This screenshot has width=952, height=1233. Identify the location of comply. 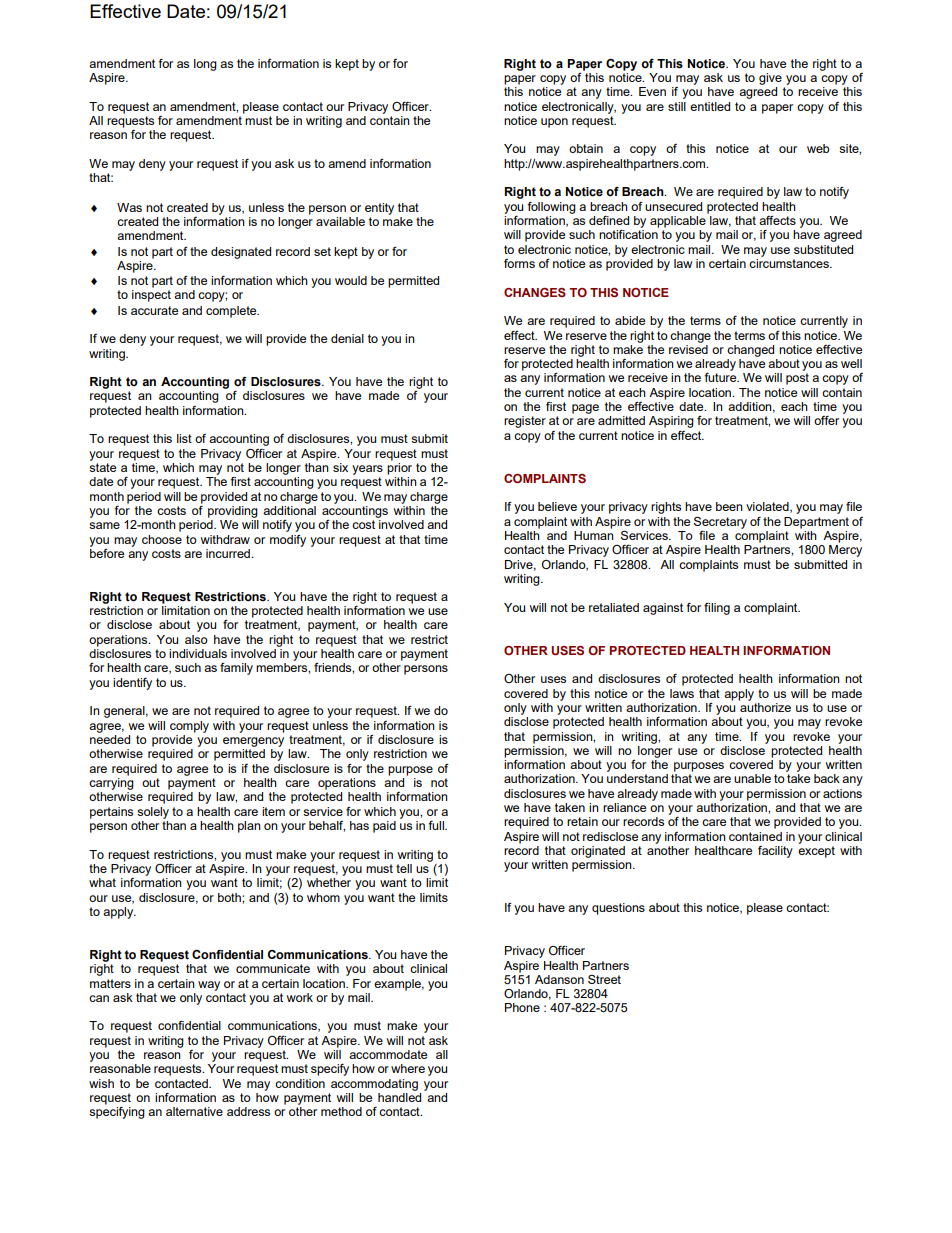
(189, 727).
